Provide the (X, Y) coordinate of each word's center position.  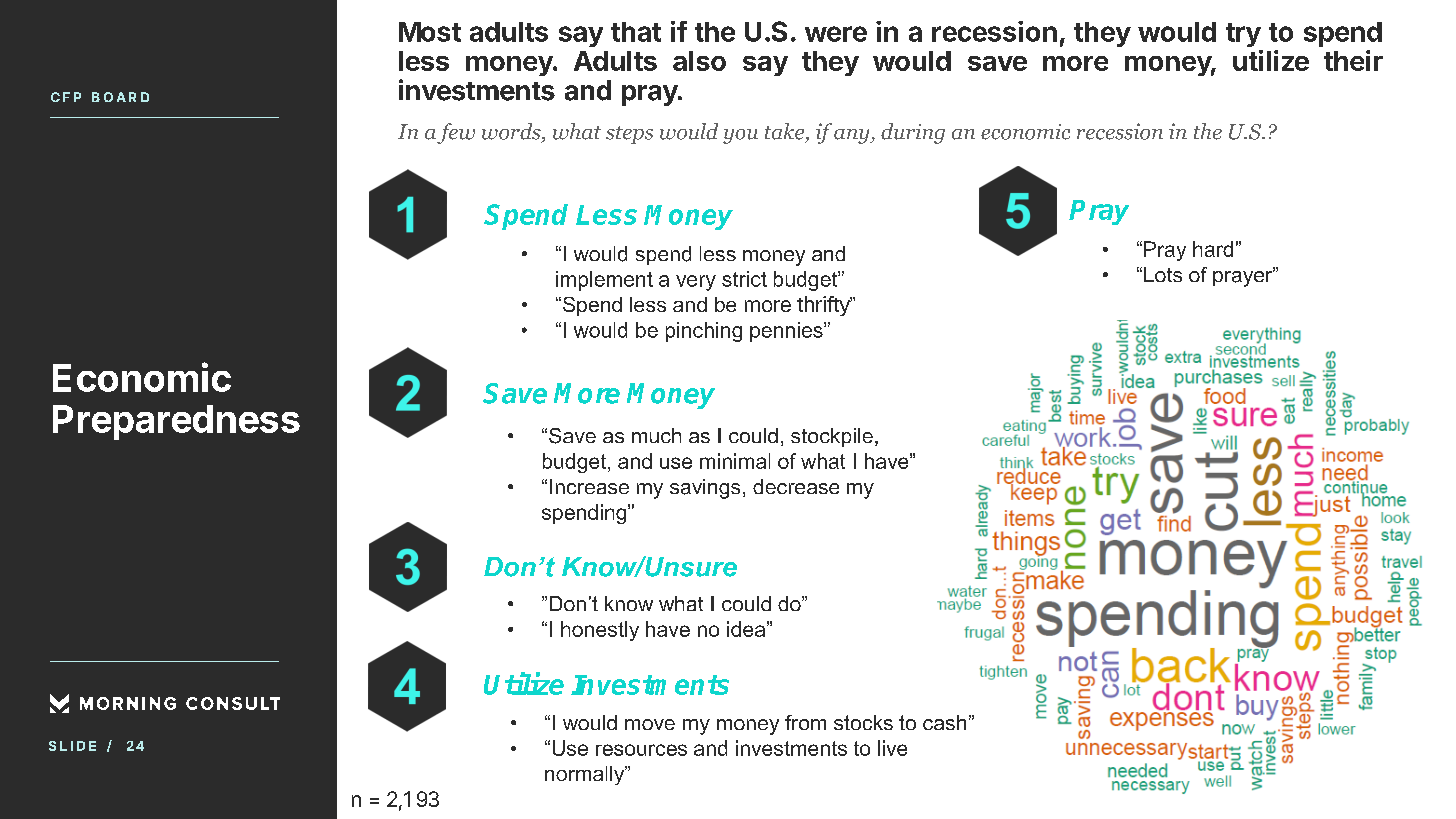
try (1243, 35)
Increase (589, 486)
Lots (1163, 274)
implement (604, 281)
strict (744, 279)
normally (586, 775)
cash (944, 722)
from (805, 722)
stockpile (832, 437)
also (699, 61)
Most (430, 32)
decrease (796, 486)
